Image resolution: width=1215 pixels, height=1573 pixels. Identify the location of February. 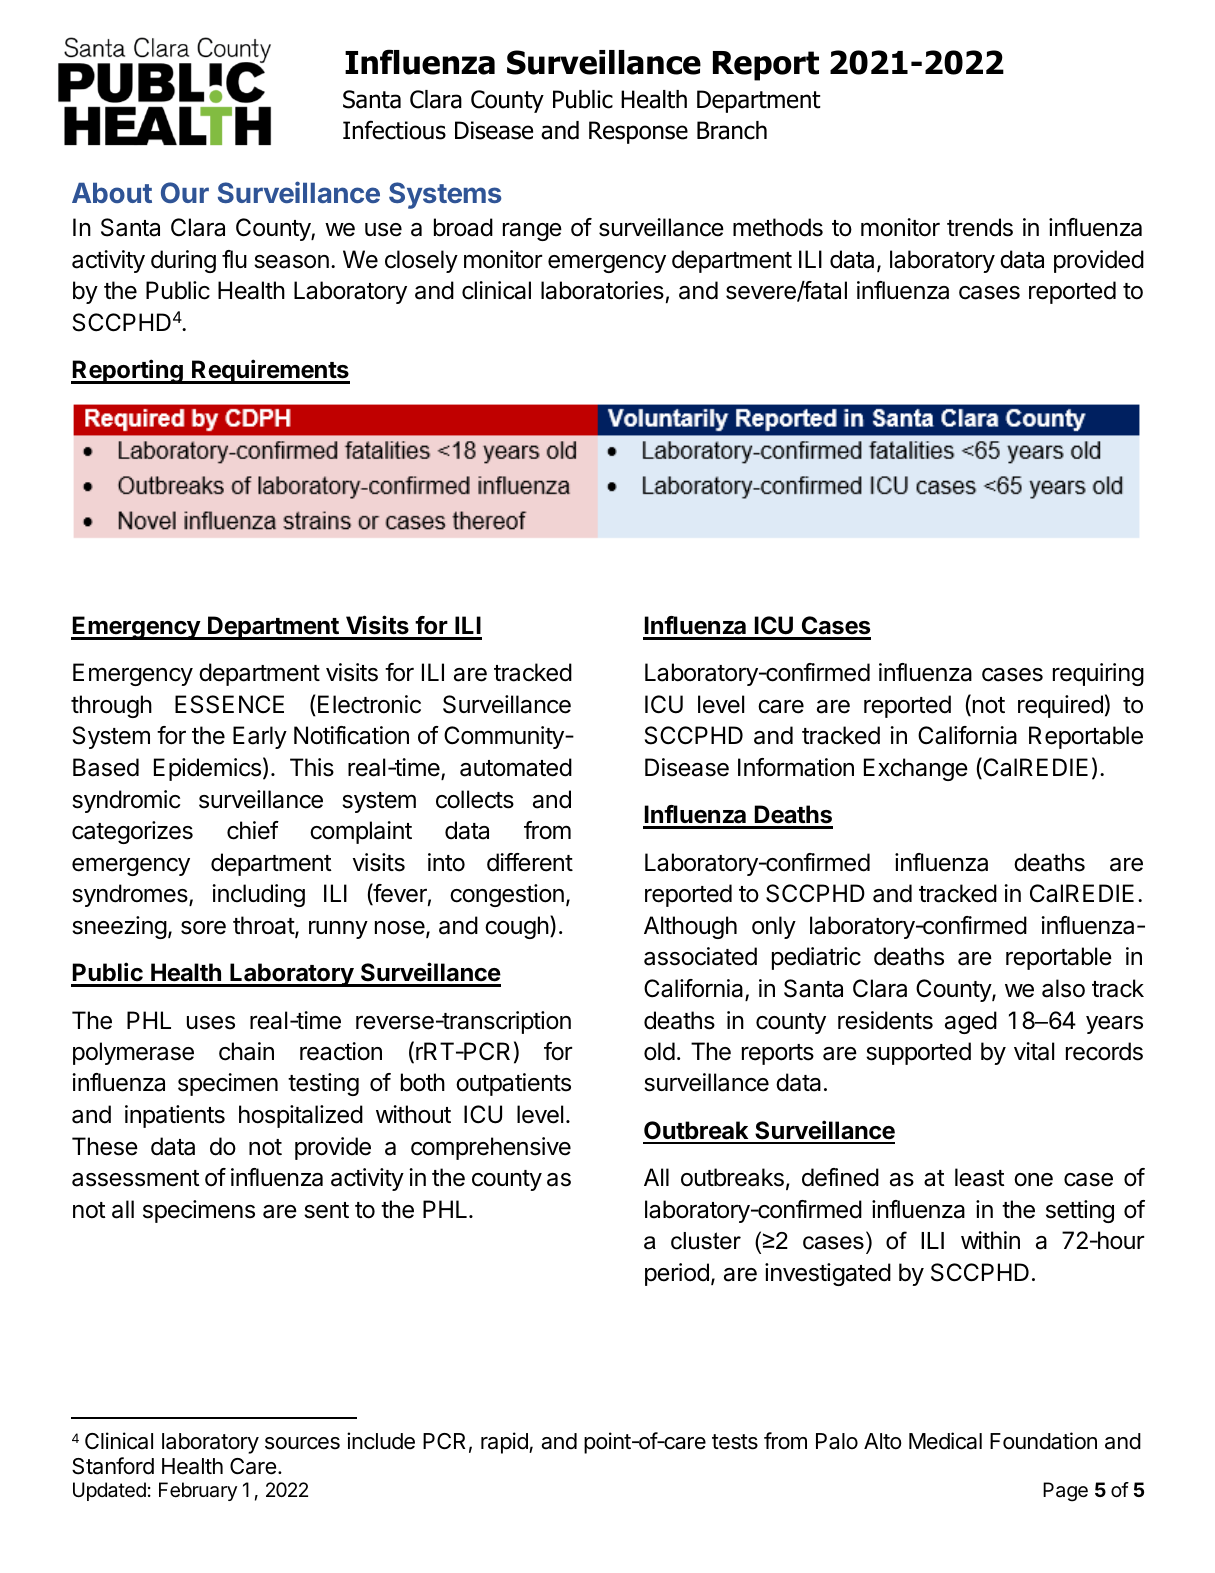
(198, 1491).
